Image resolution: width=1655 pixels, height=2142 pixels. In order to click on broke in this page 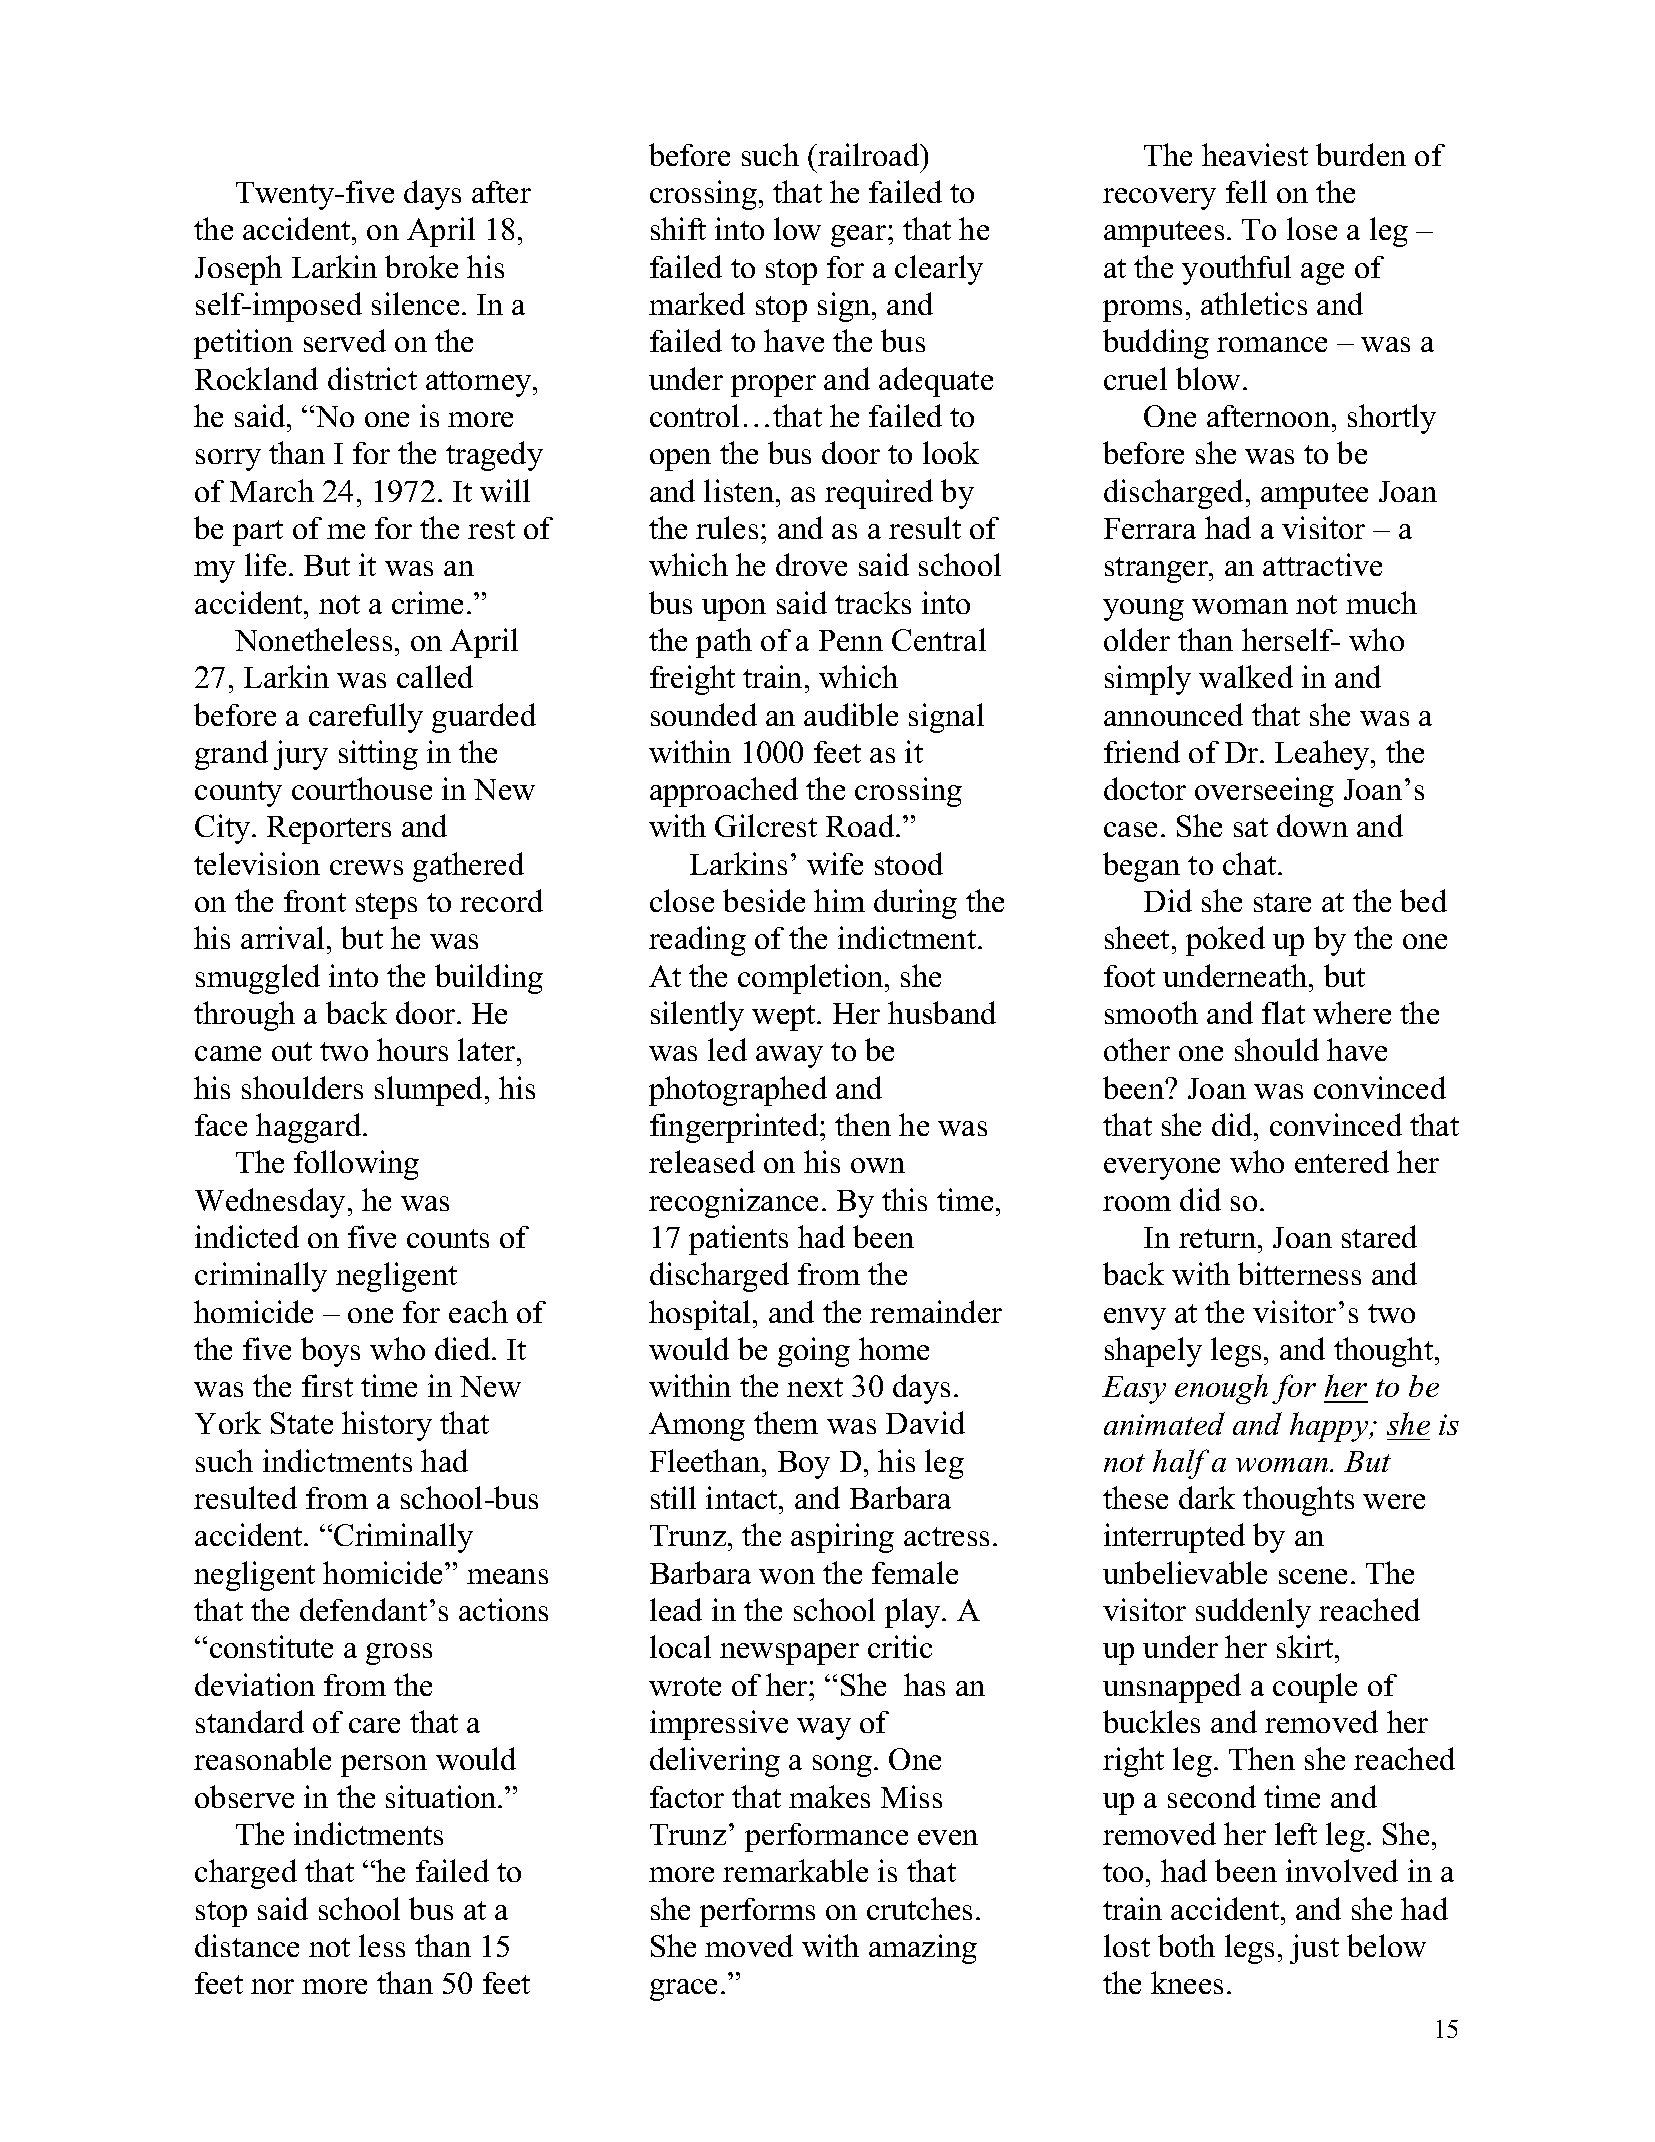, I will do `click(421, 266)`.
